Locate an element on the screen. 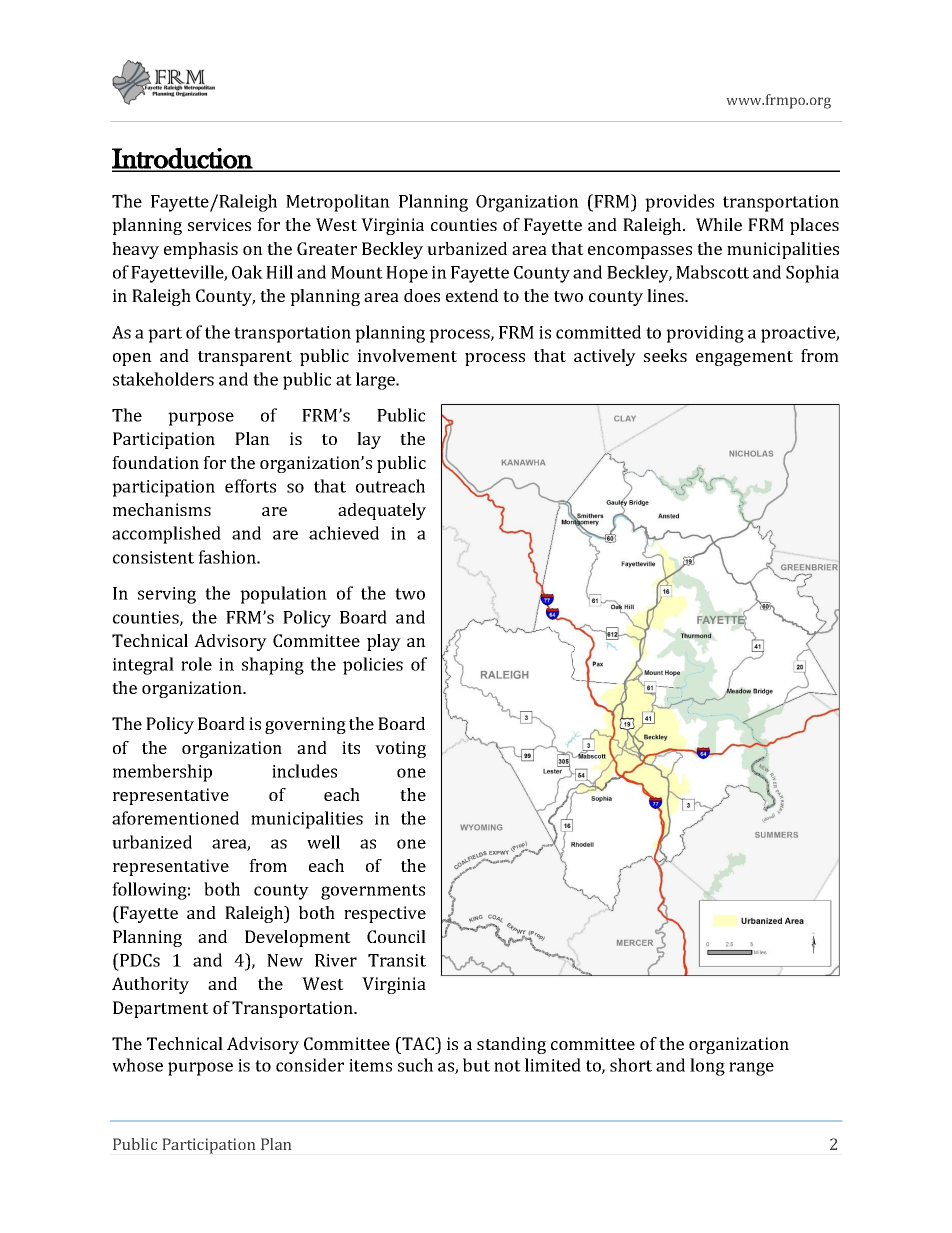 This screenshot has width=952, height=1233. services is located at coordinates (219, 224).
